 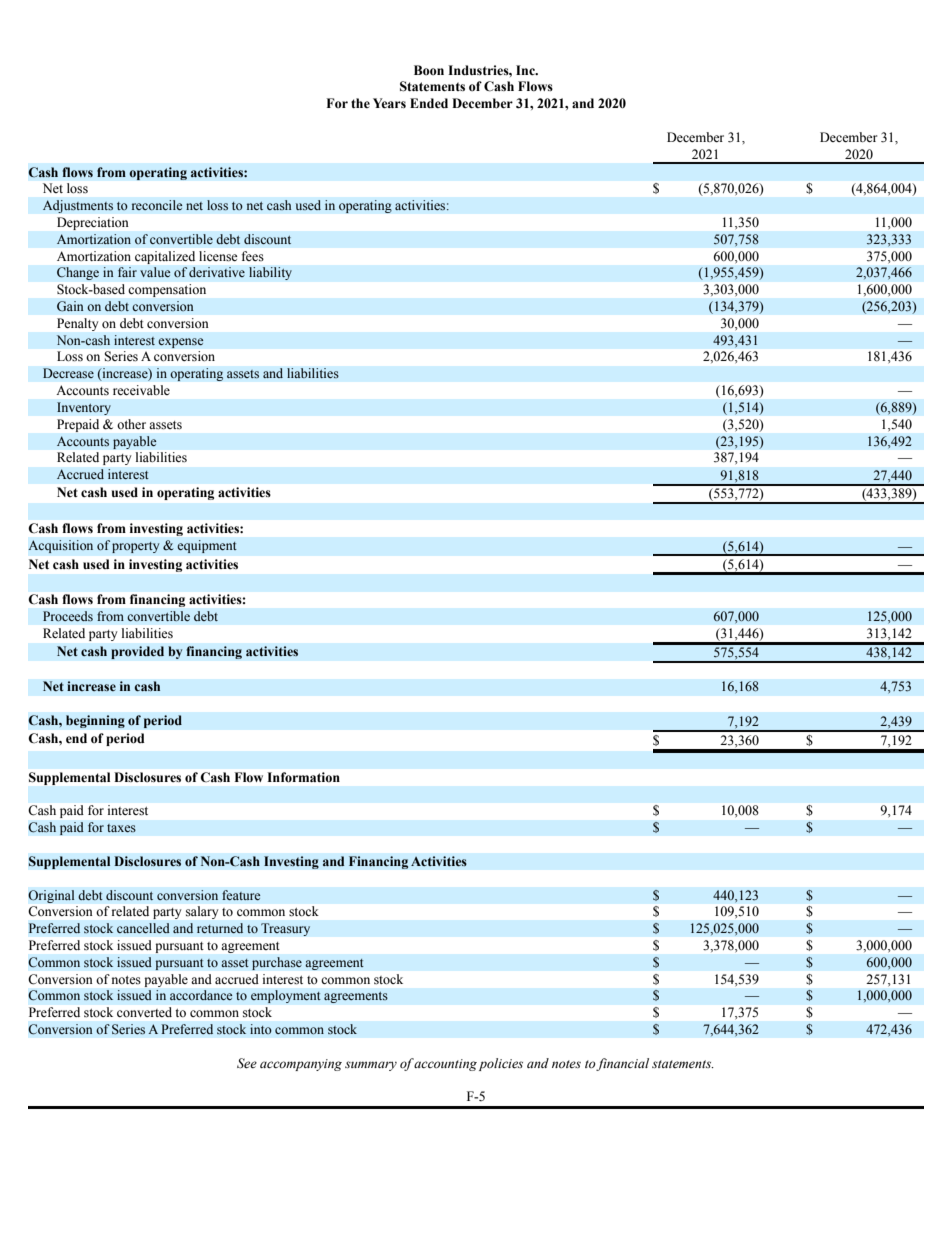 What do you see at coordinates (157, 205) in the image?
I see `reconcile` at bounding box center [157, 205].
